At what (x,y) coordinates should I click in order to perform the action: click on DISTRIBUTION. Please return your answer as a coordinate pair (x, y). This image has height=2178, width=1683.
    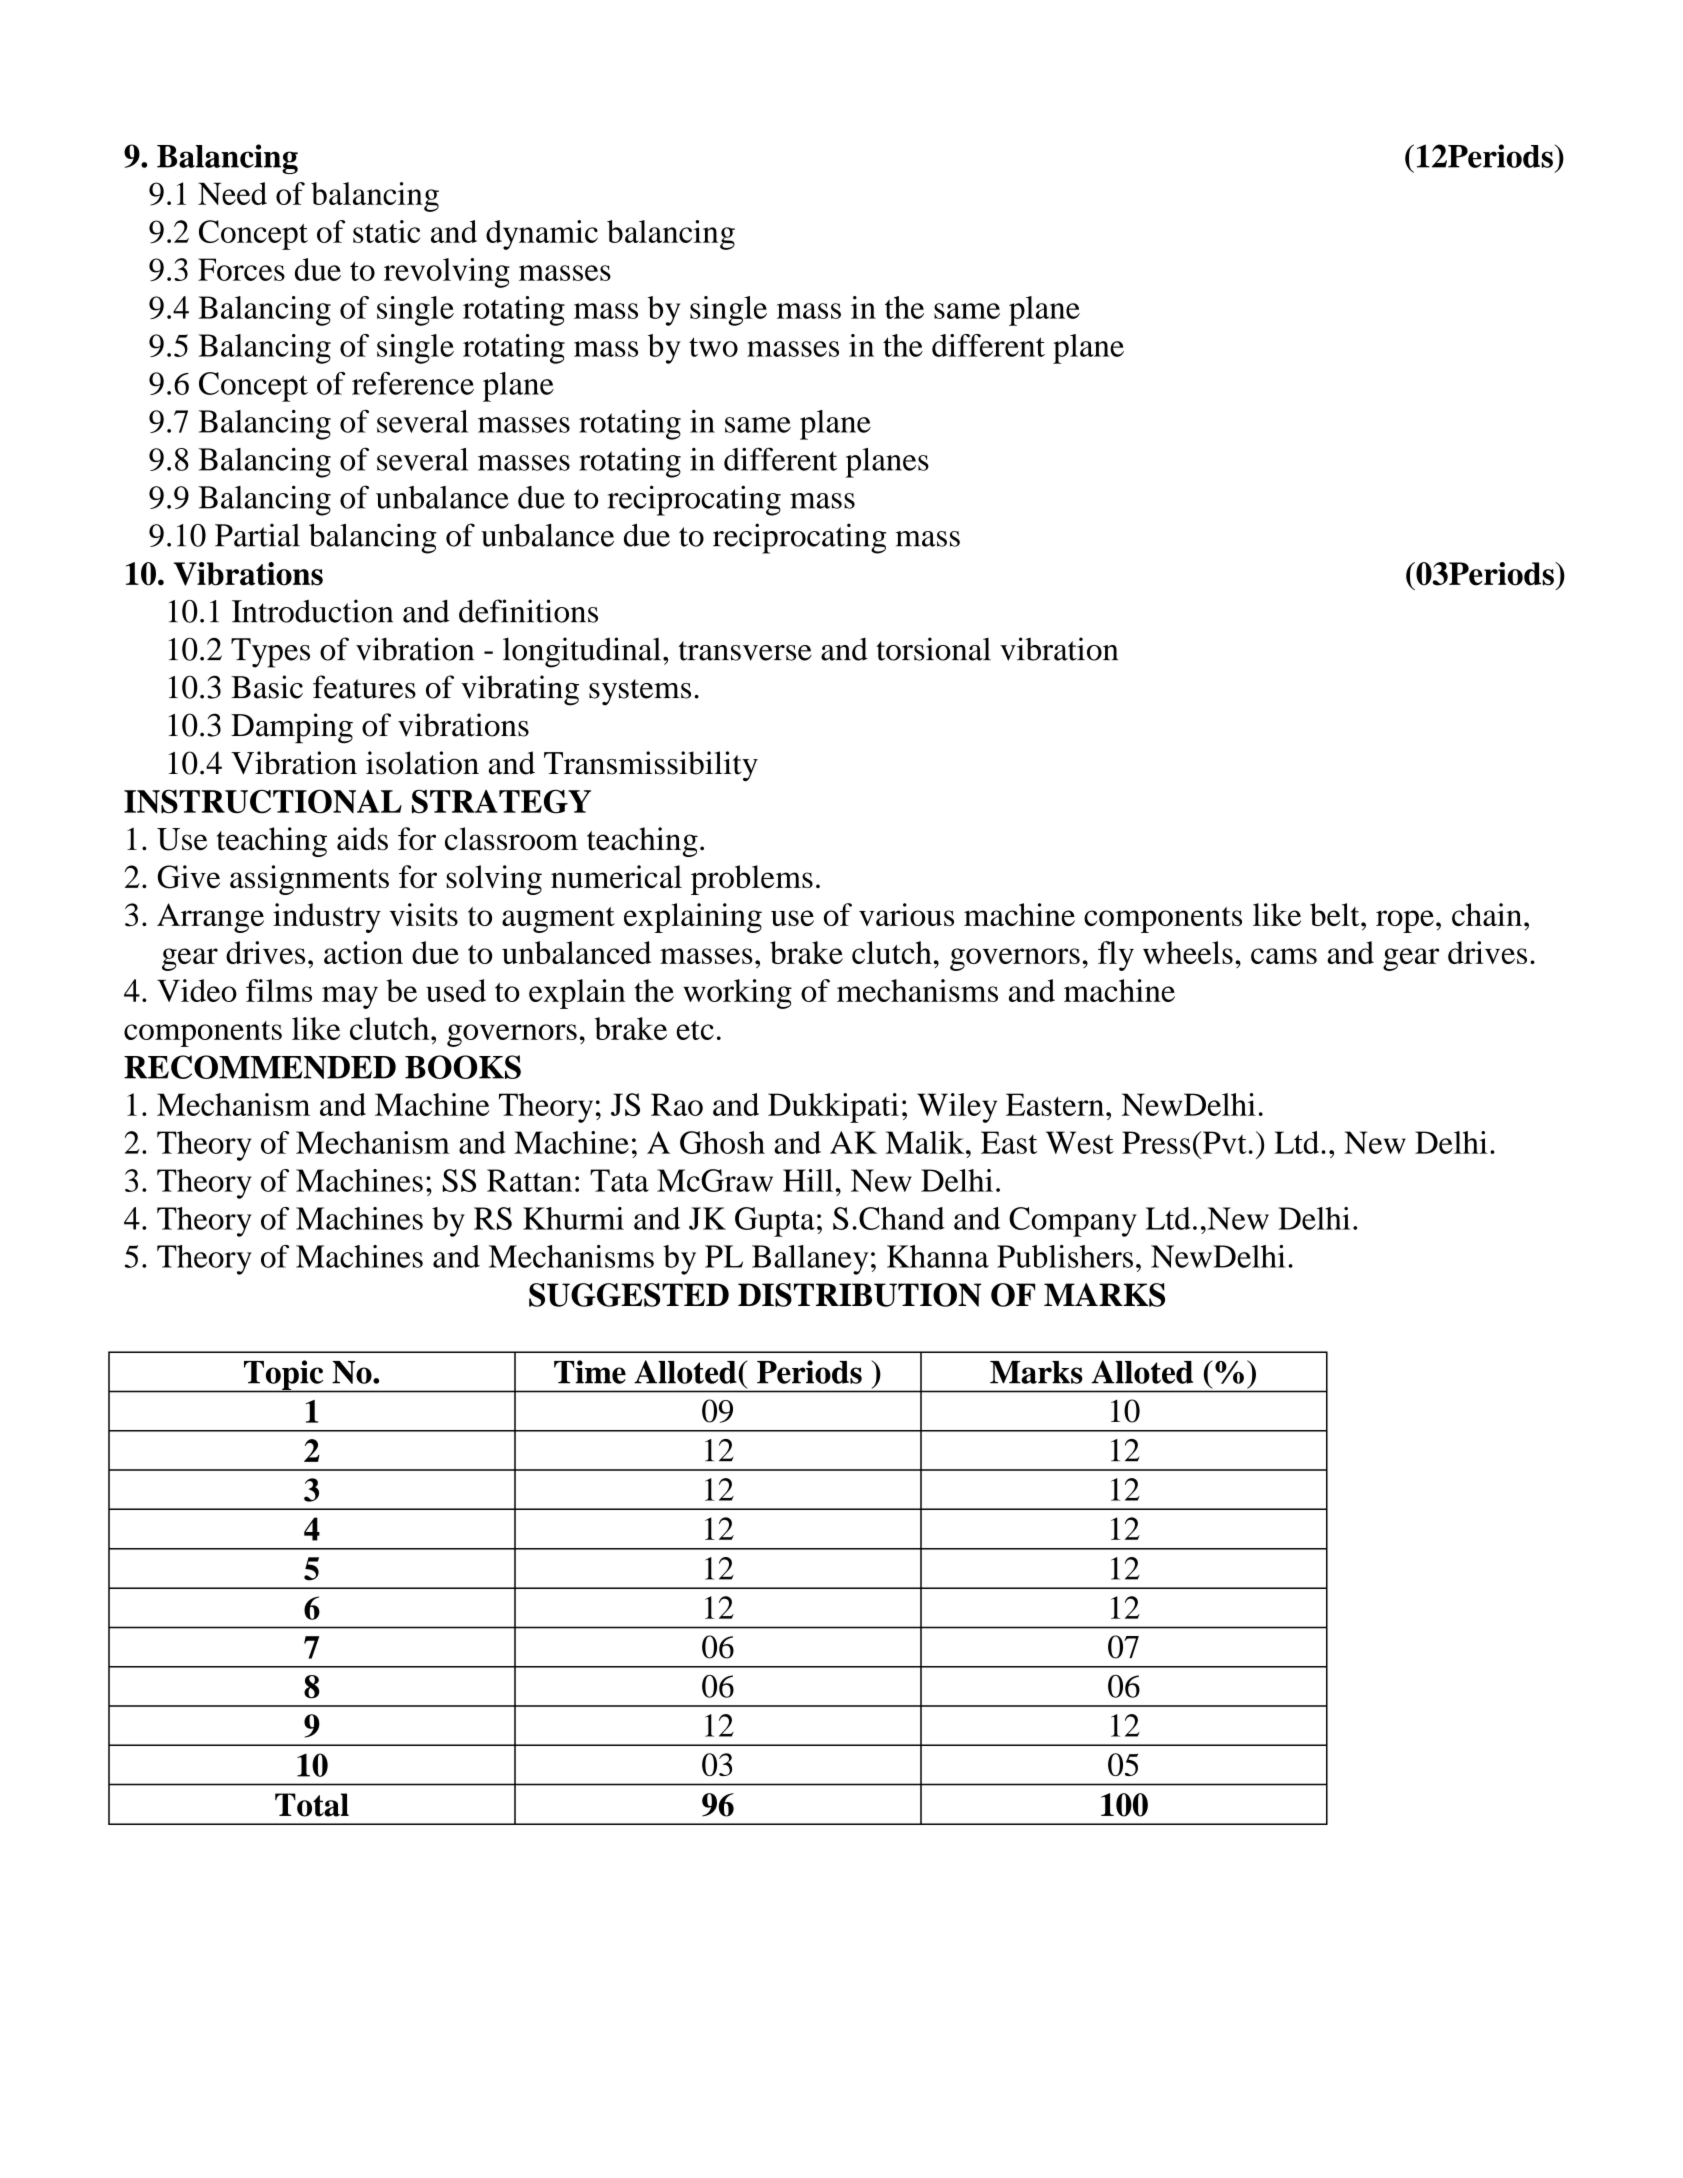
    Looking at the image, I should click on (860, 1295).
